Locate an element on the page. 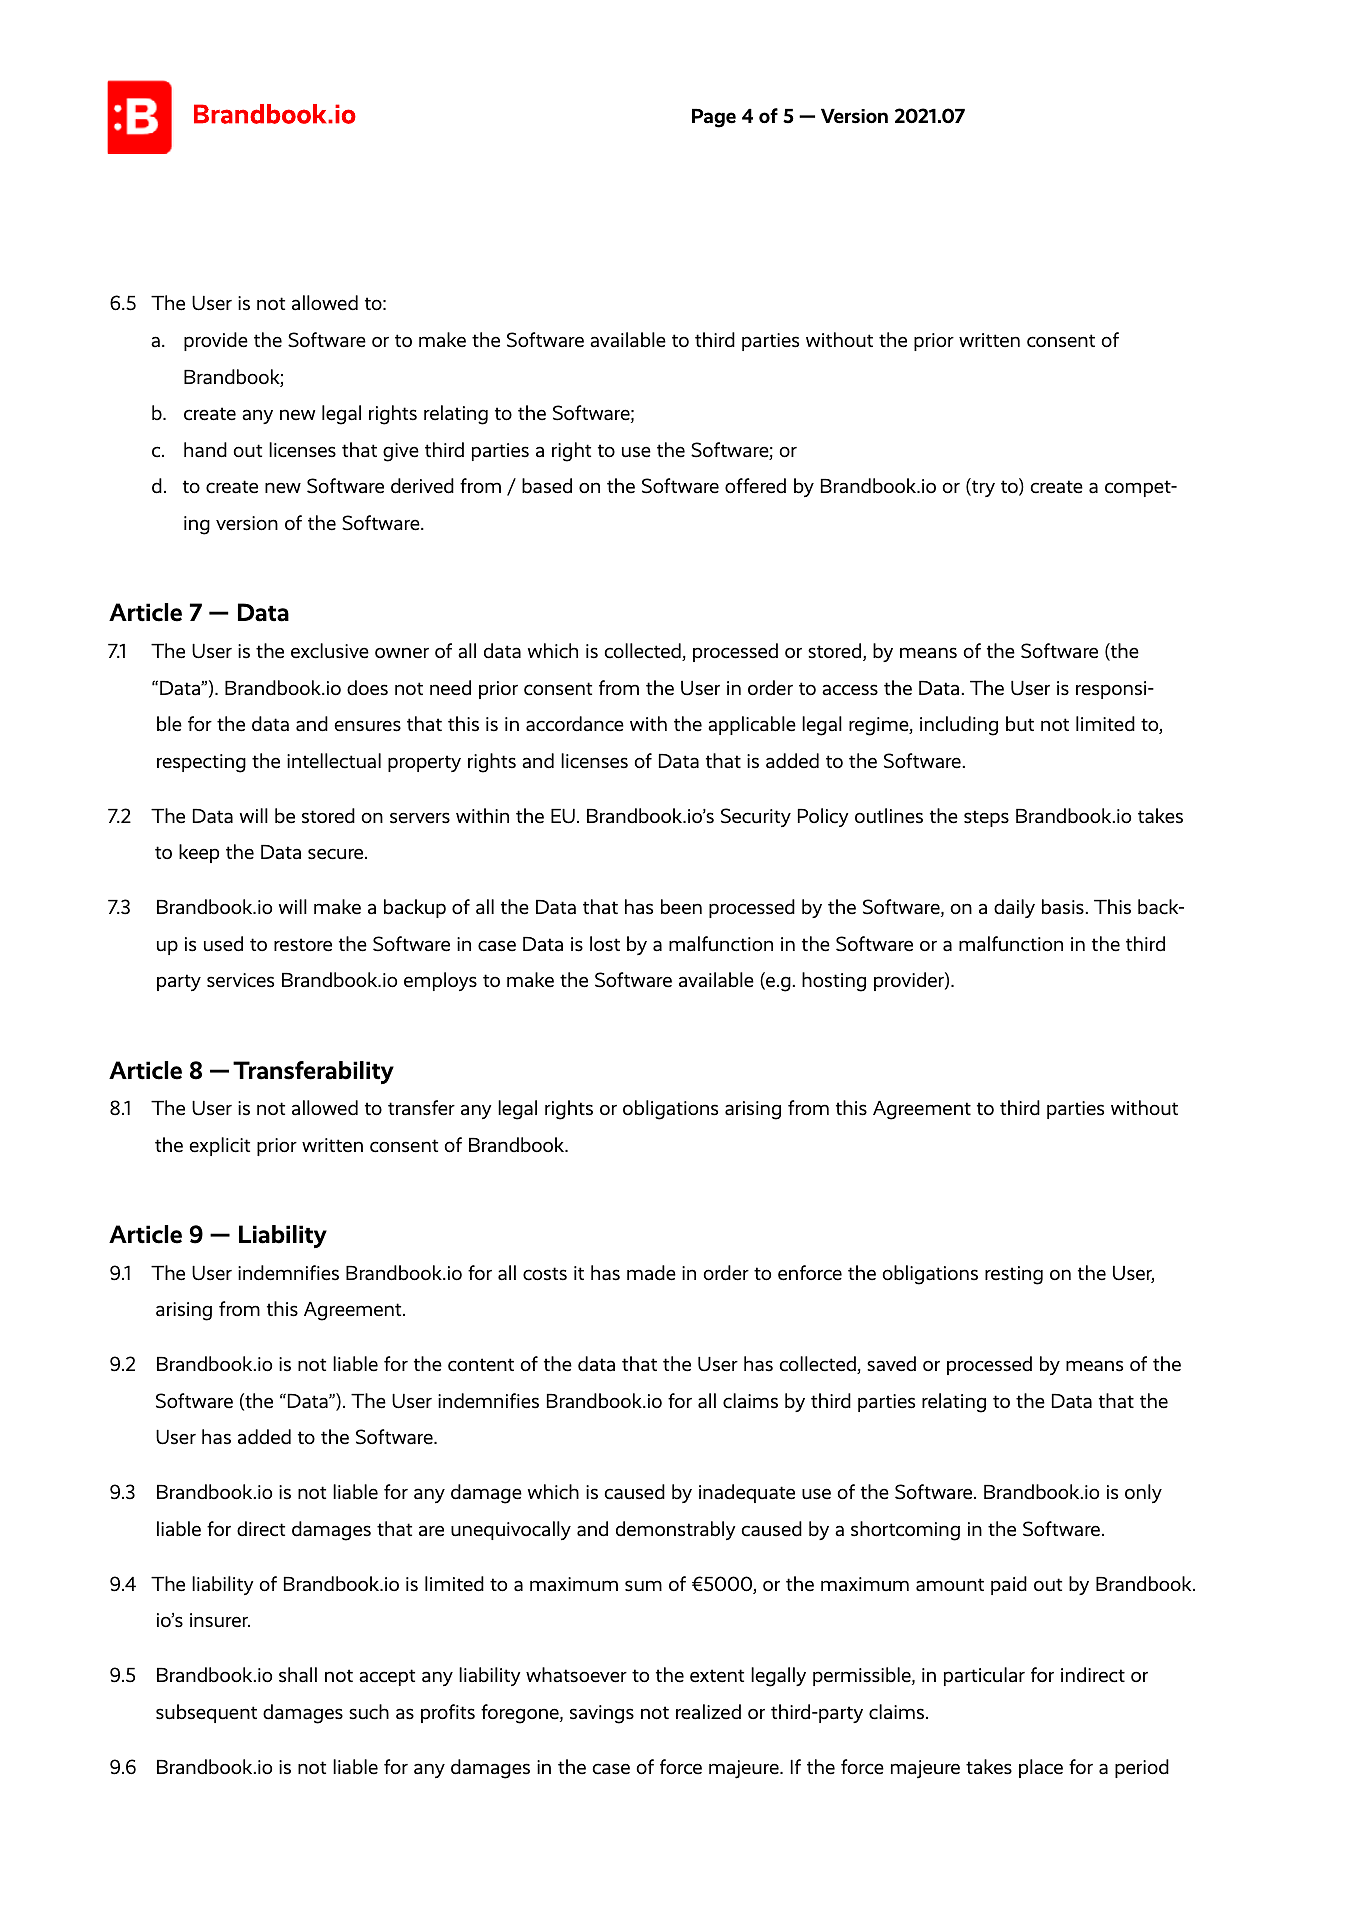 The height and width of the image is (1925, 1361). daily is located at coordinates (1014, 908).
